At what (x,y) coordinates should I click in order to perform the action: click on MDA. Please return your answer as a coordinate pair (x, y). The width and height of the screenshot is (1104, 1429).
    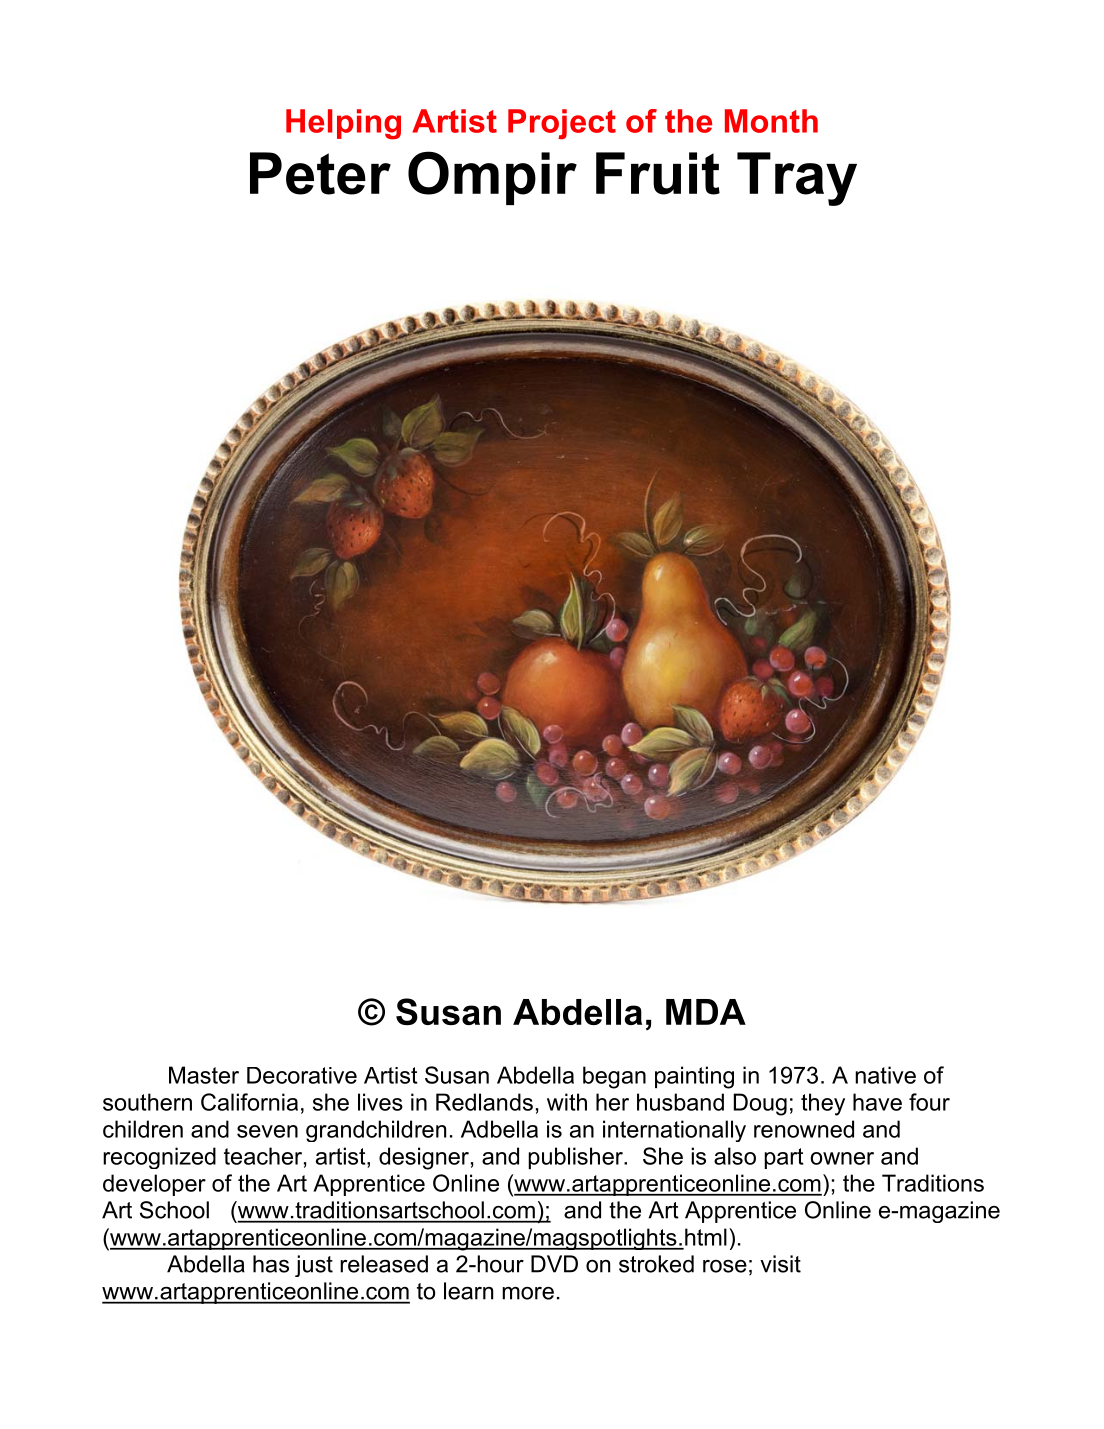
    Looking at the image, I should click on (706, 1012).
